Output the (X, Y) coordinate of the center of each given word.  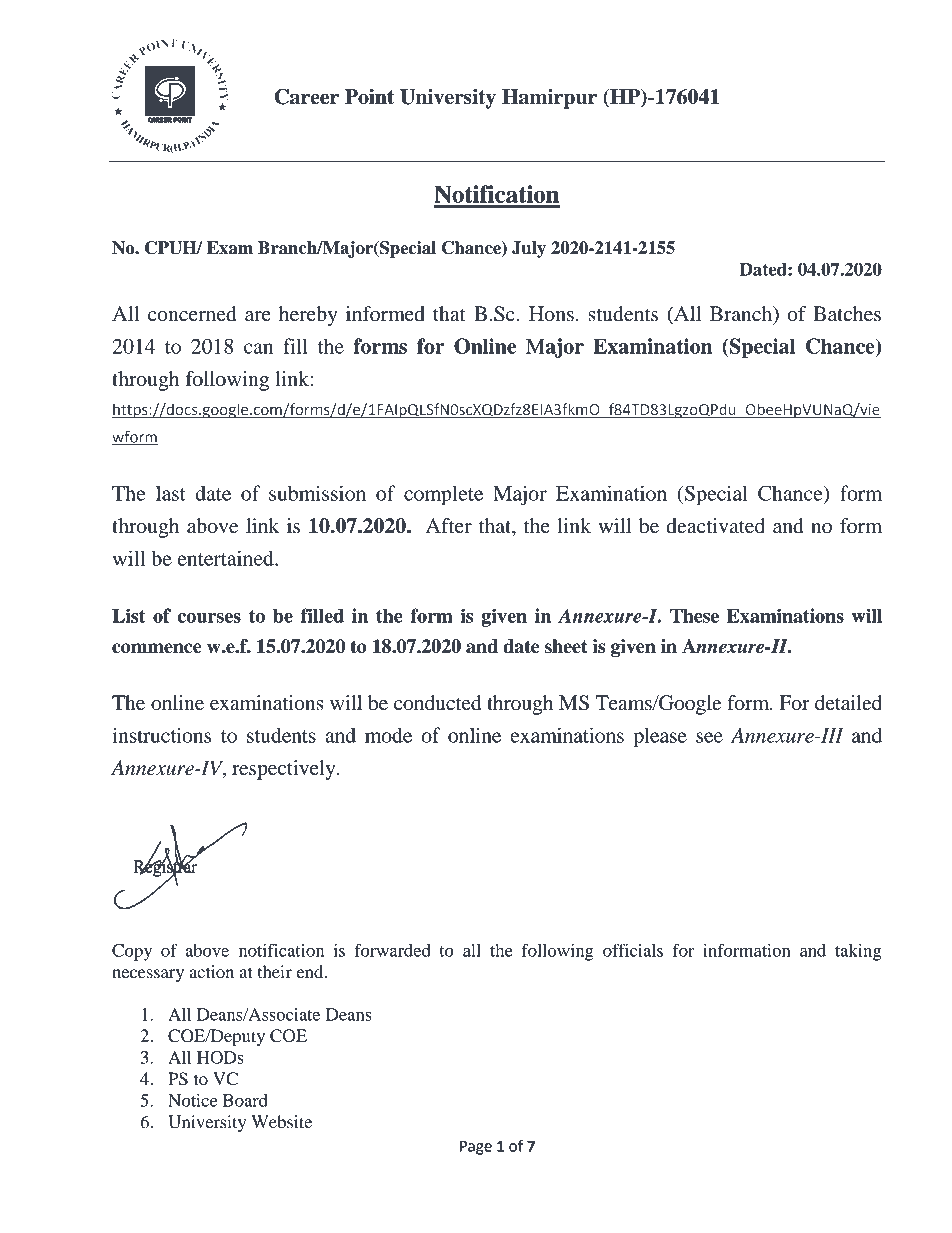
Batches (847, 314)
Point (369, 97)
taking (858, 952)
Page (476, 1147)
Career (307, 97)
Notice (192, 1100)
